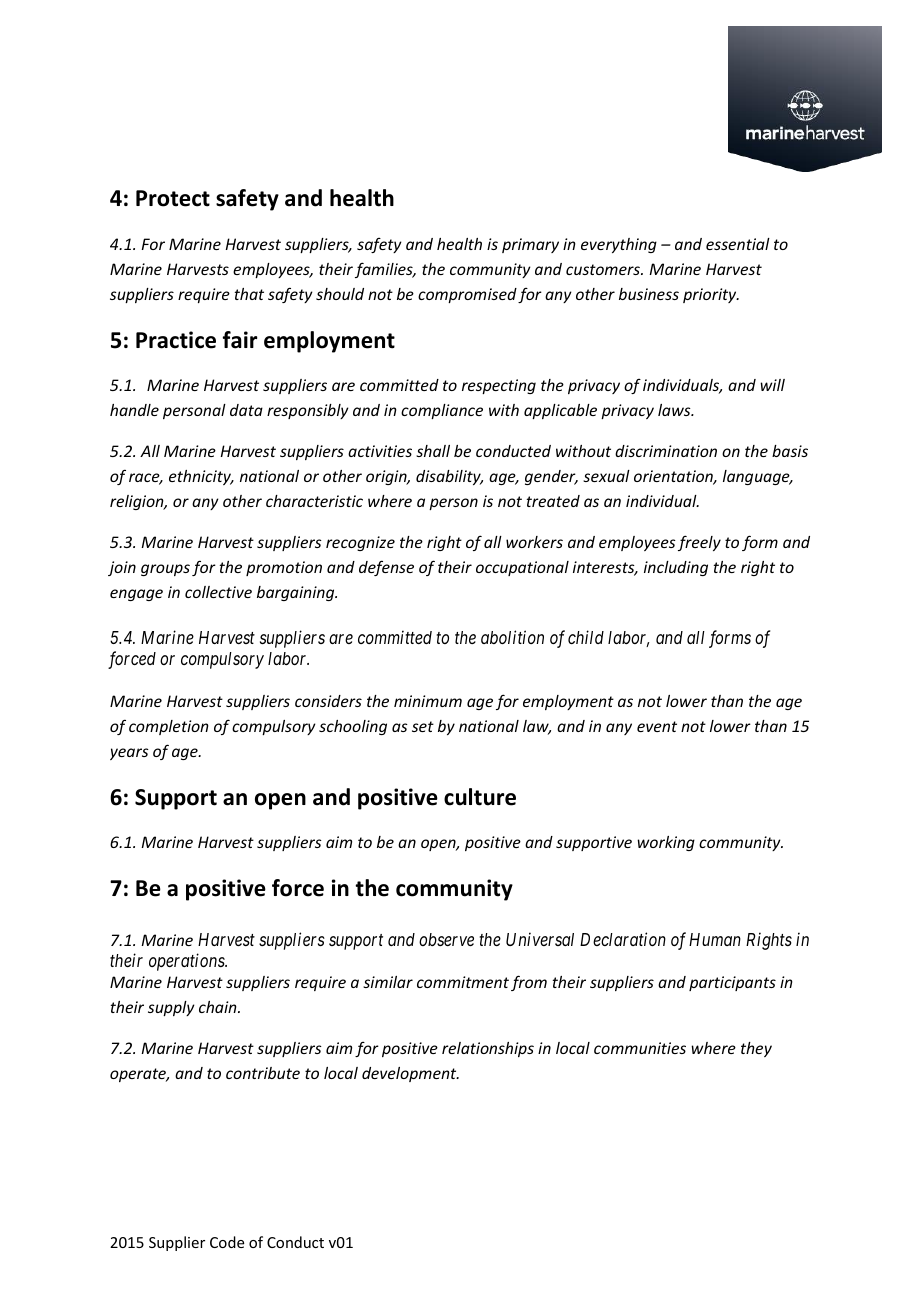 Image resolution: width=924 pixels, height=1308 pixels. Describe the element at coordinates (188, 962) in the screenshot. I see `operations` at that location.
